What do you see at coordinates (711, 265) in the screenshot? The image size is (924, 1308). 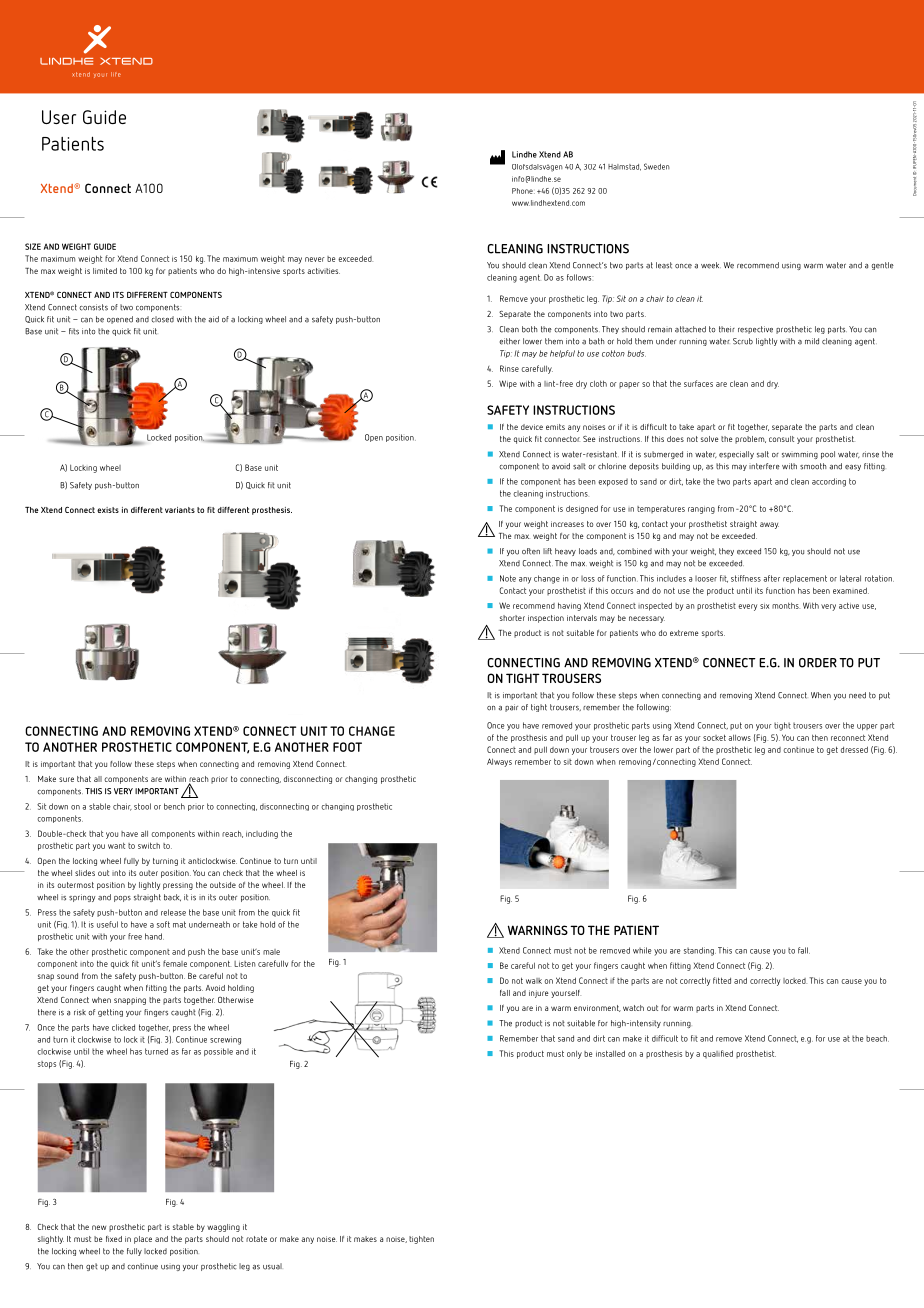 I see `week` at bounding box center [711, 265].
